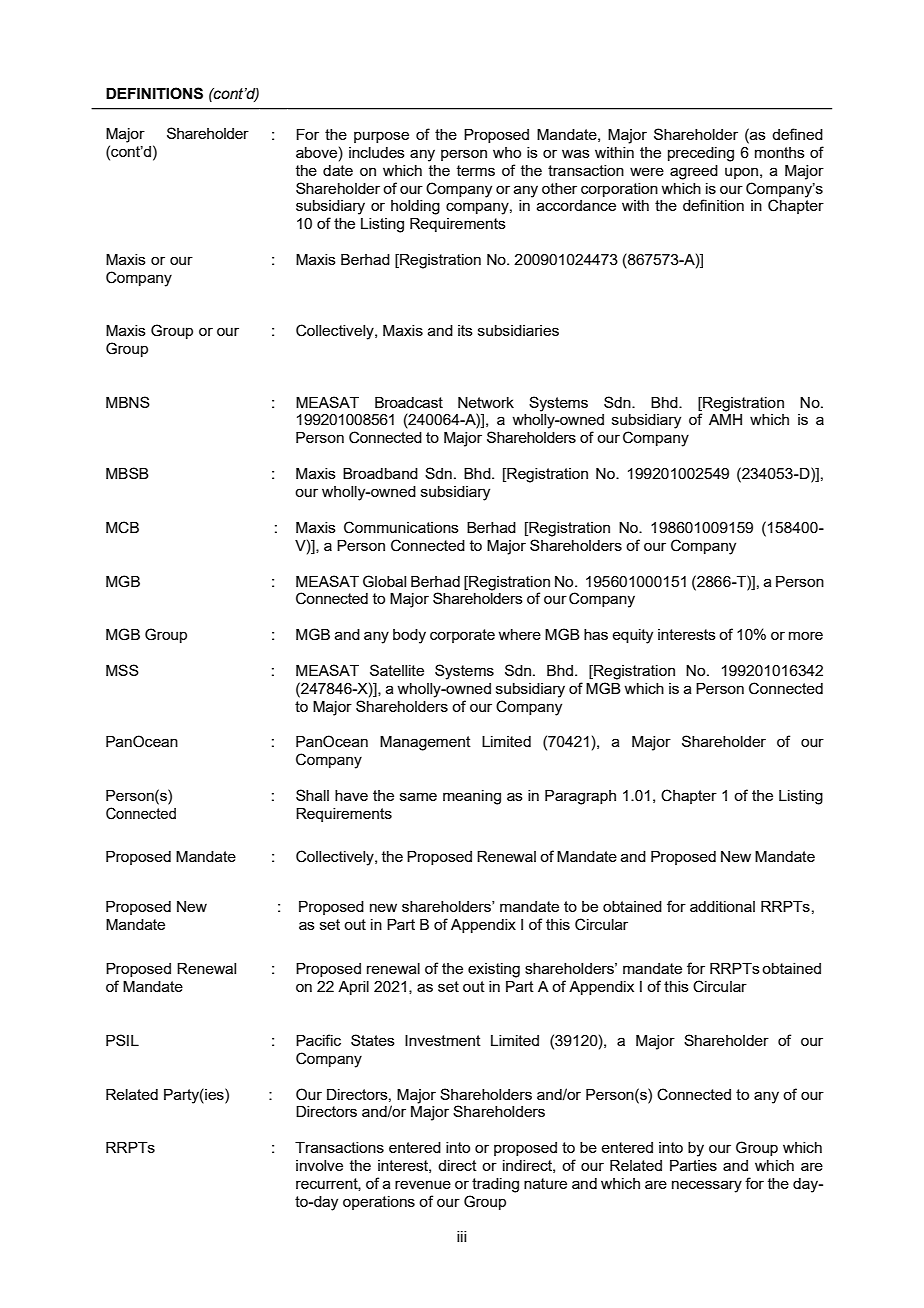 The image size is (924, 1308). Describe the element at coordinates (741, 173) in the screenshot. I see `upon` at that location.
